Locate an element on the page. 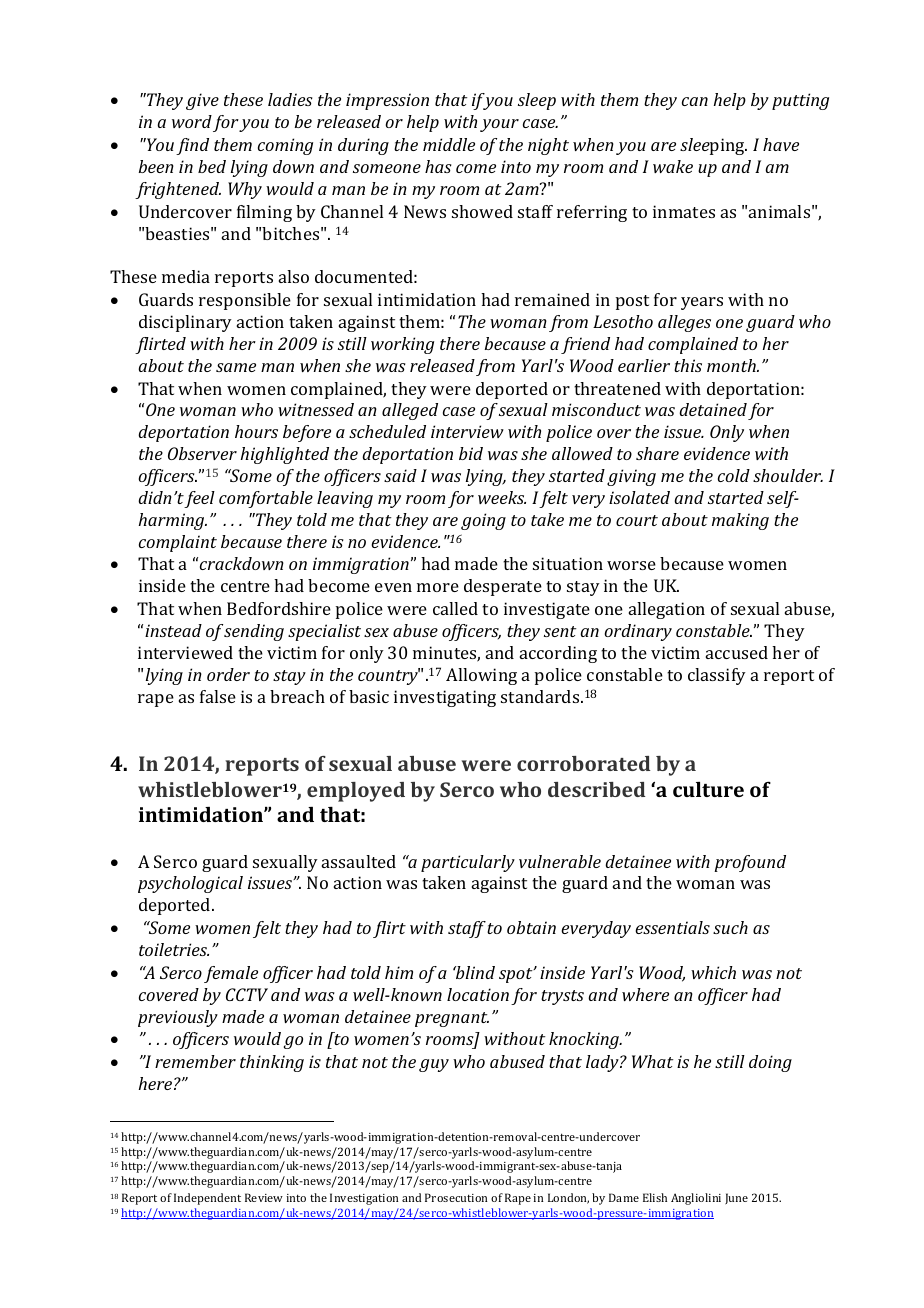 Image resolution: width=924 pixels, height=1308 pixels. Independent is located at coordinates (207, 1199).
